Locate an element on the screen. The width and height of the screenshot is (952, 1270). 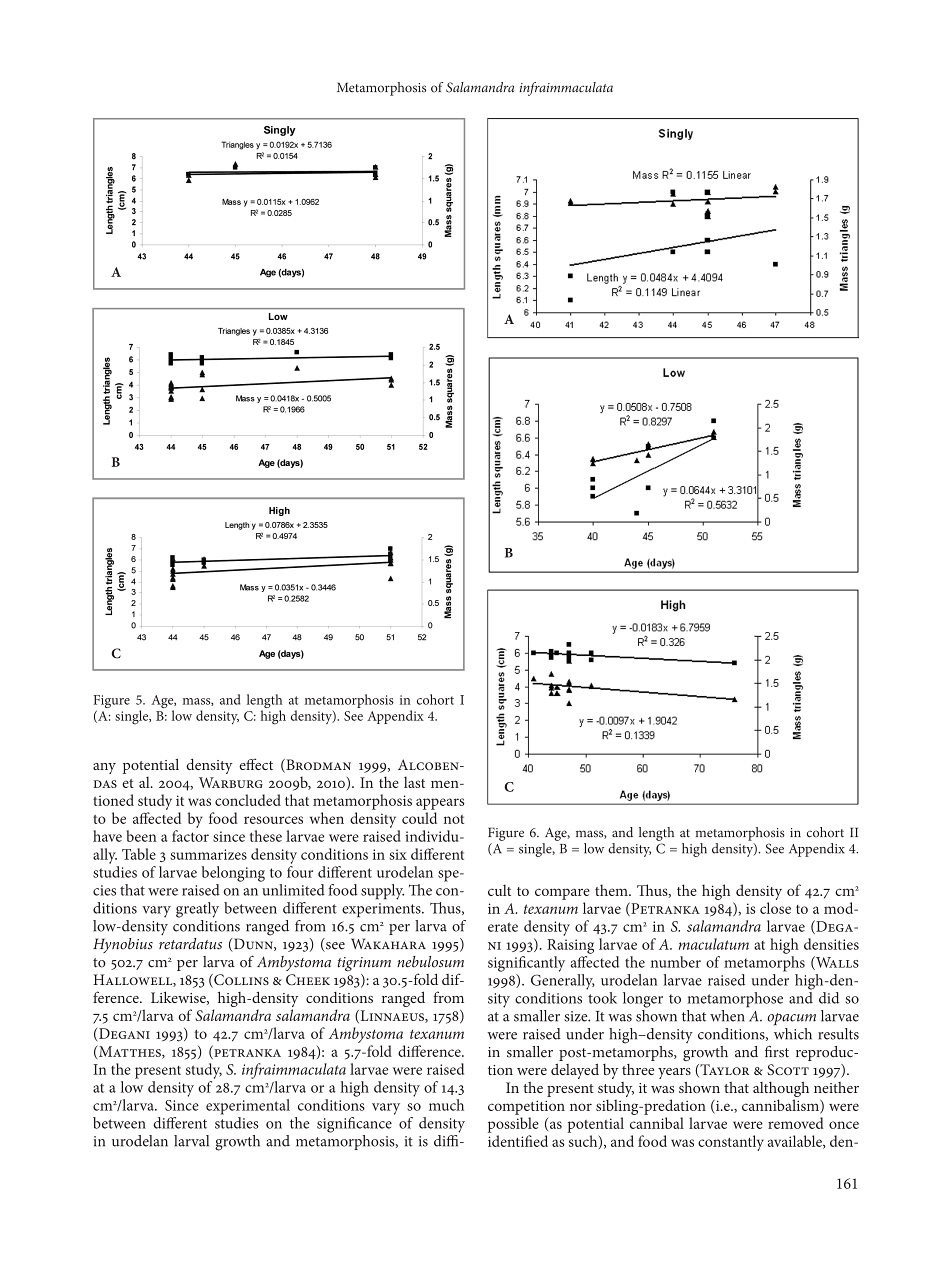
Cheek is located at coordinates (308, 979).
